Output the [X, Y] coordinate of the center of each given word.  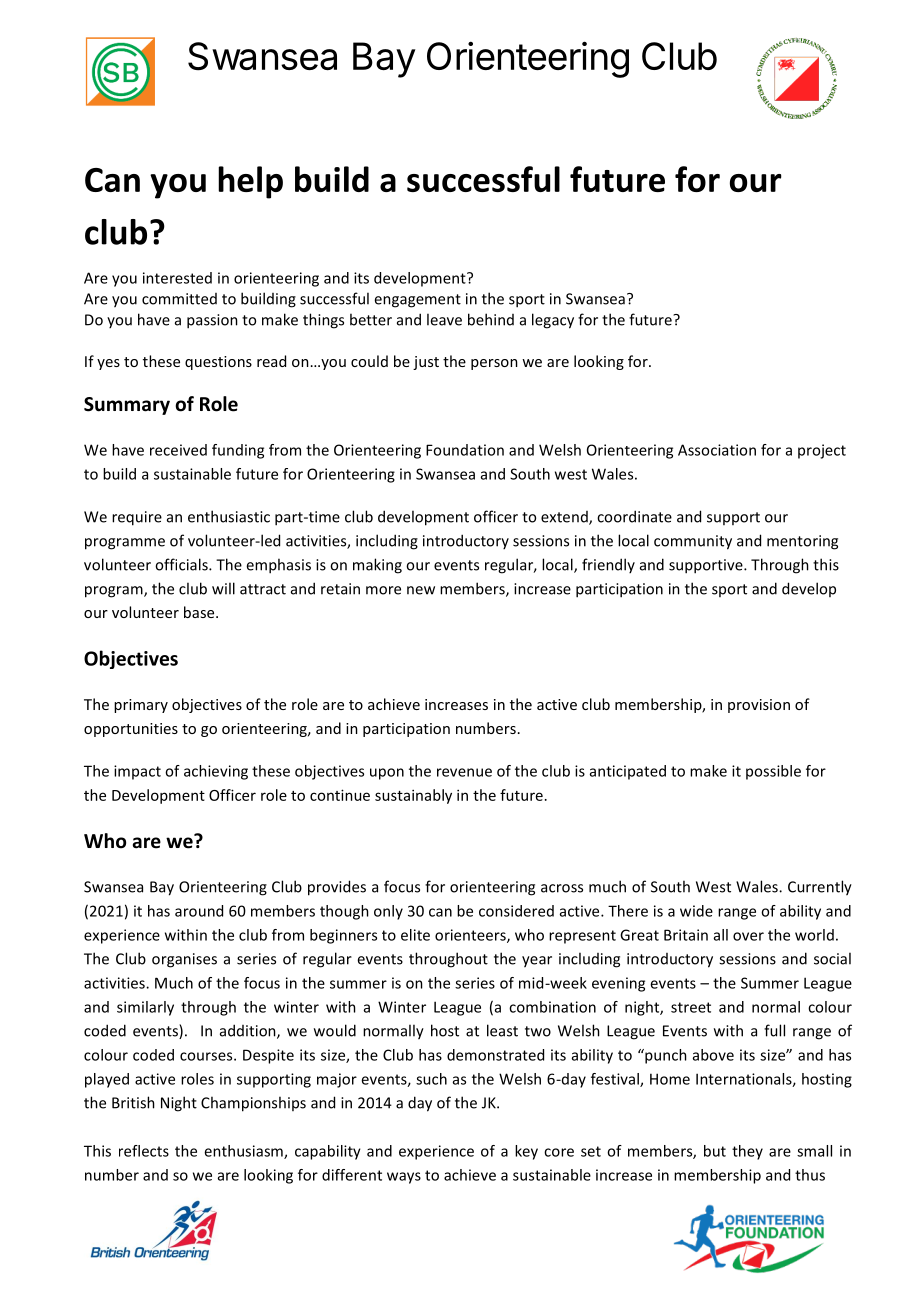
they [747, 1152]
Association [717, 450]
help [250, 182]
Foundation [465, 450]
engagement [417, 301]
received [178, 450]
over [748, 936]
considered [516, 911]
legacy [553, 321]
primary [141, 706]
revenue [464, 772]
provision [759, 706]
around [199, 911]
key [526, 1152]
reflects [144, 1151]
